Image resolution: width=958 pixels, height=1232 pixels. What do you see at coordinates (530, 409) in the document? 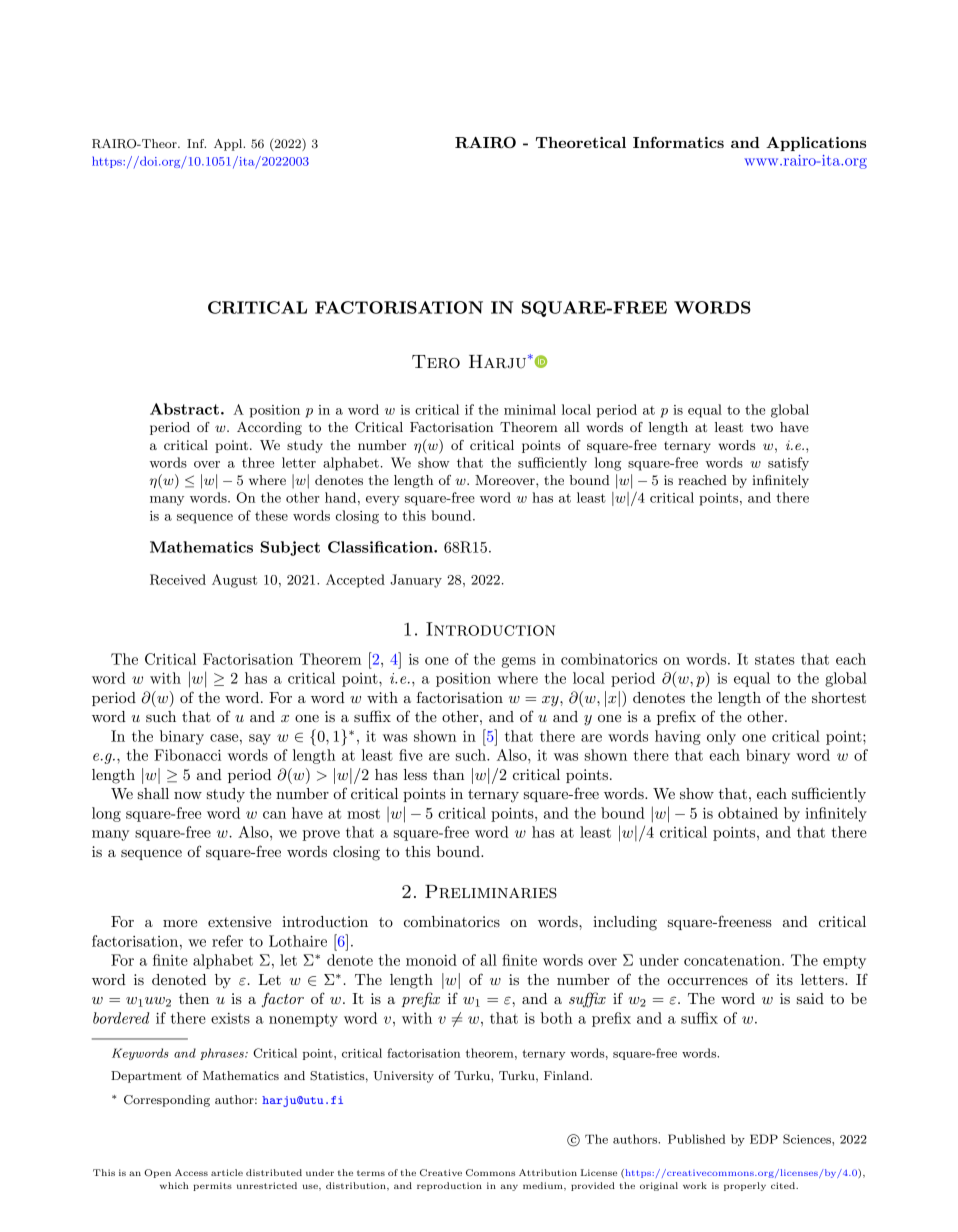
I see `minimal` at bounding box center [530, 409].
